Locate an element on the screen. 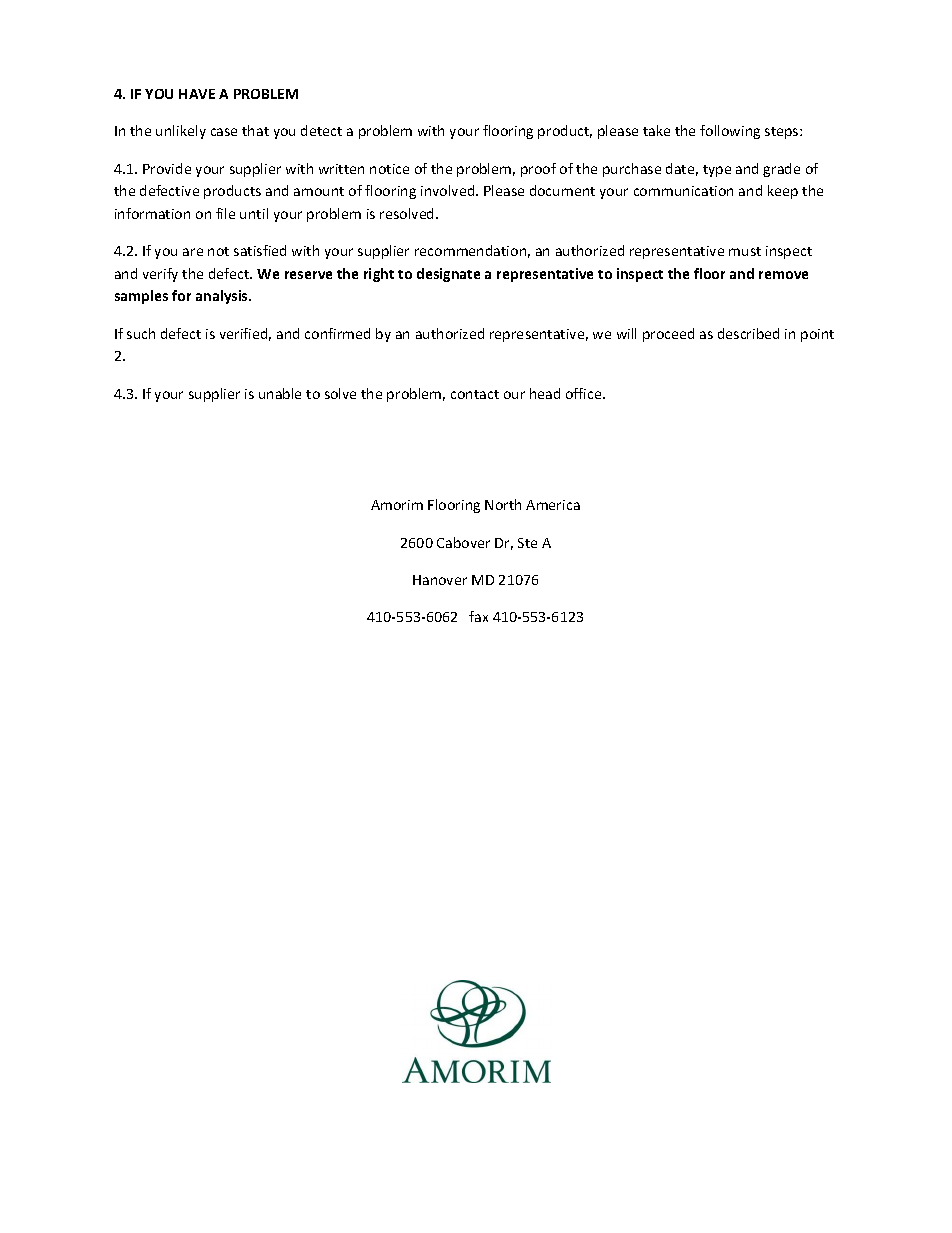  detect is located at coordinates (321, 130).
